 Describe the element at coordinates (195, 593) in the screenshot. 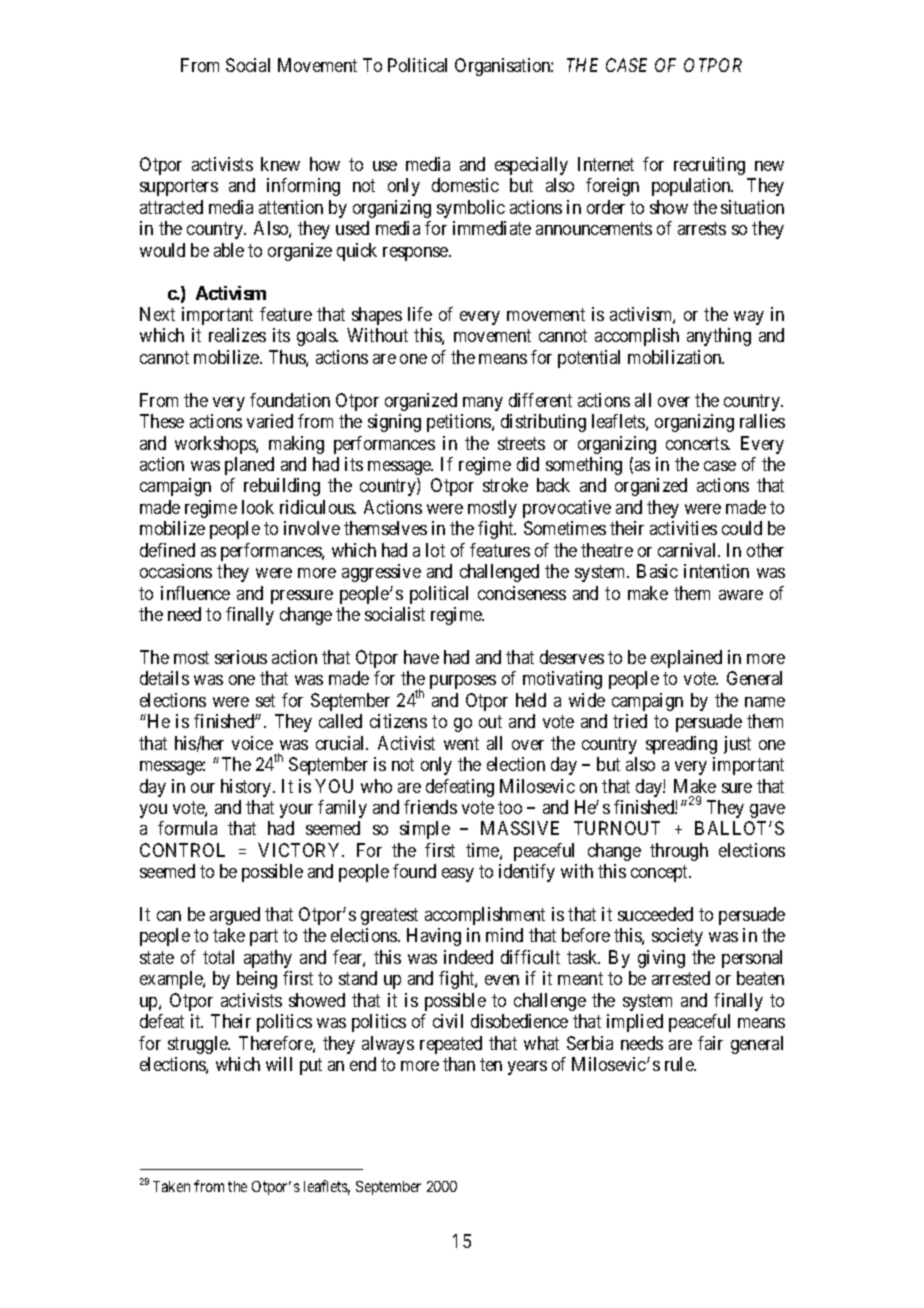

I see `influence` at that location.
